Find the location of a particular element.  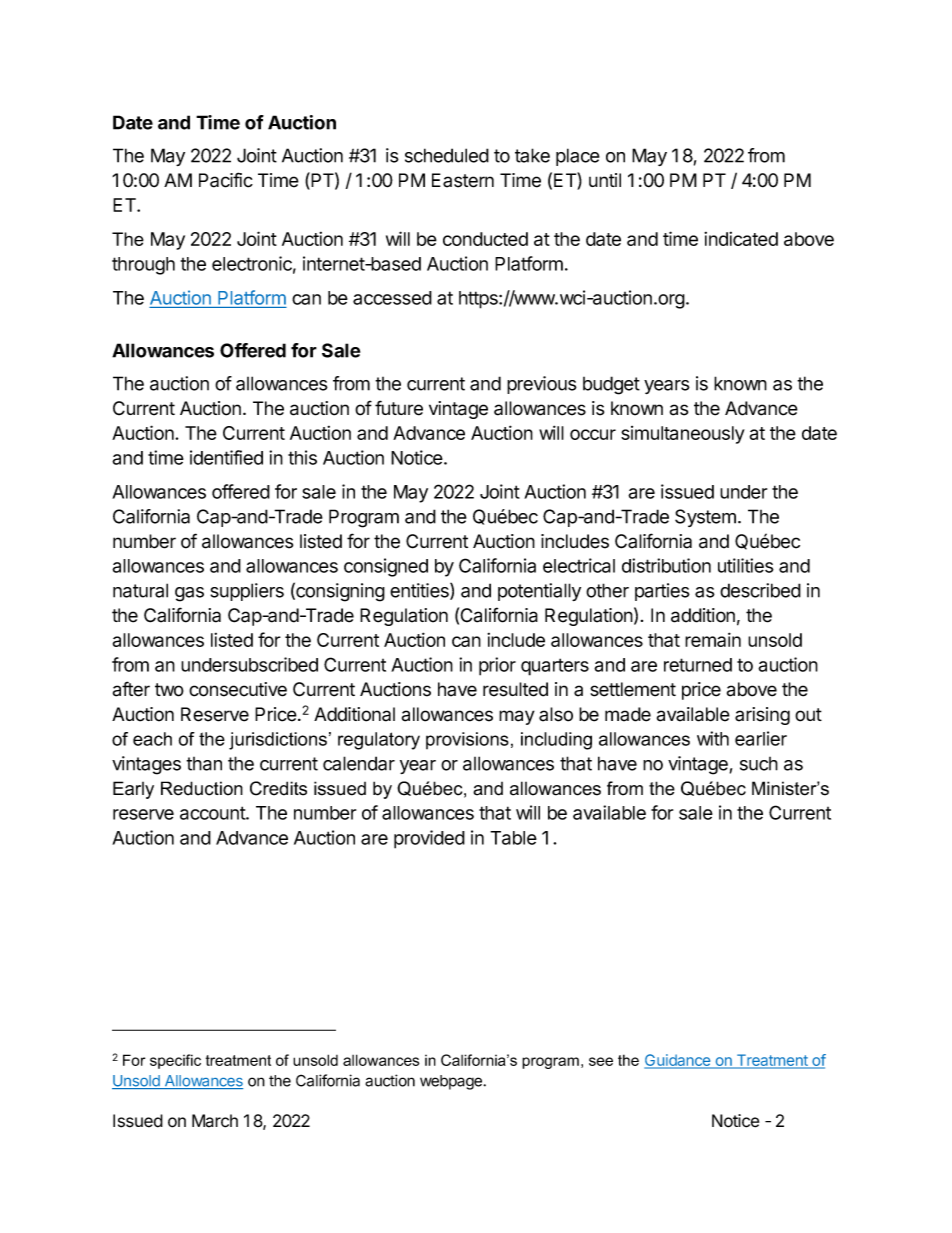

future is located at coordinates (399, 408).
